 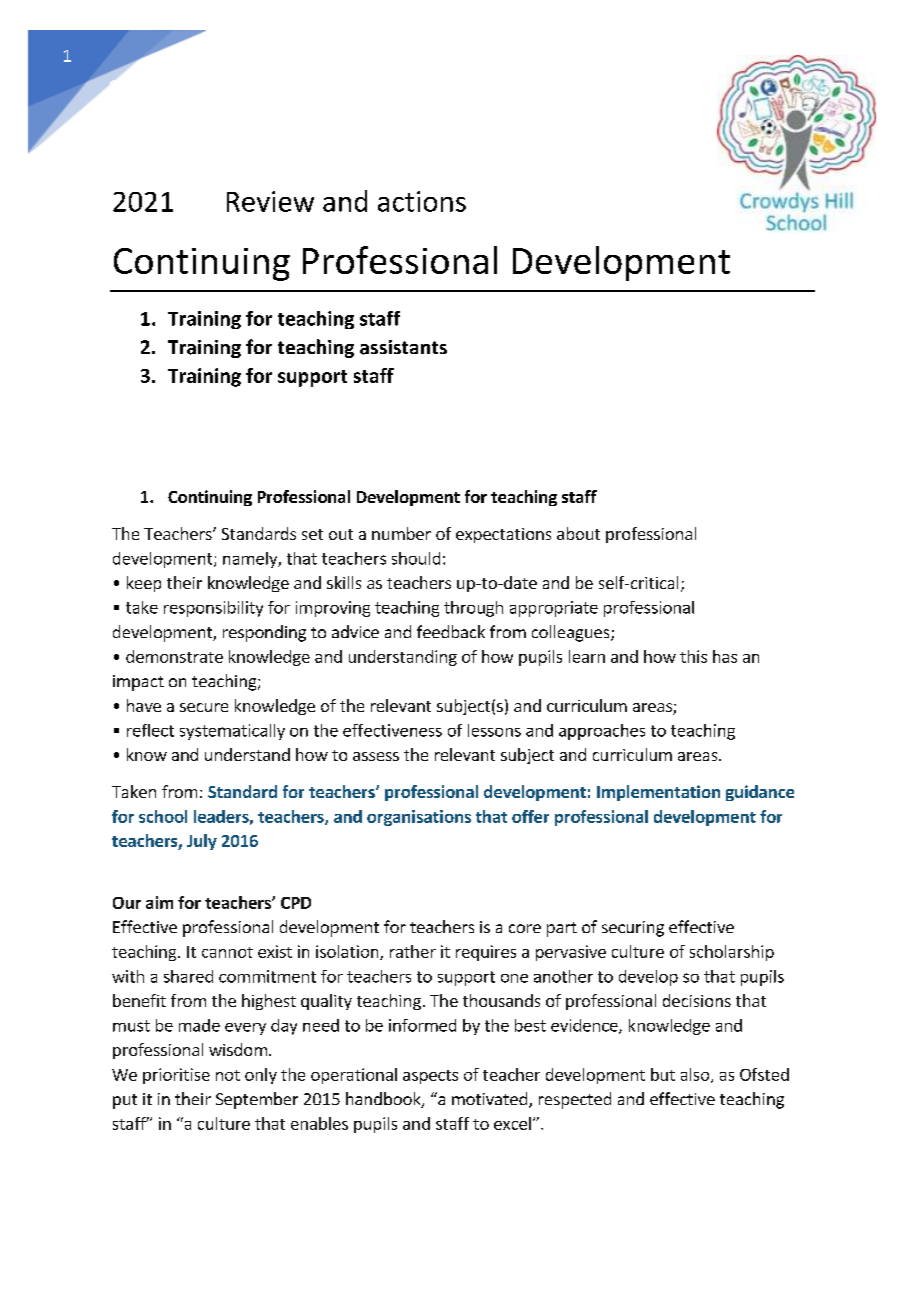 I want to click on prioritise, so click(x=176, y=1076).
